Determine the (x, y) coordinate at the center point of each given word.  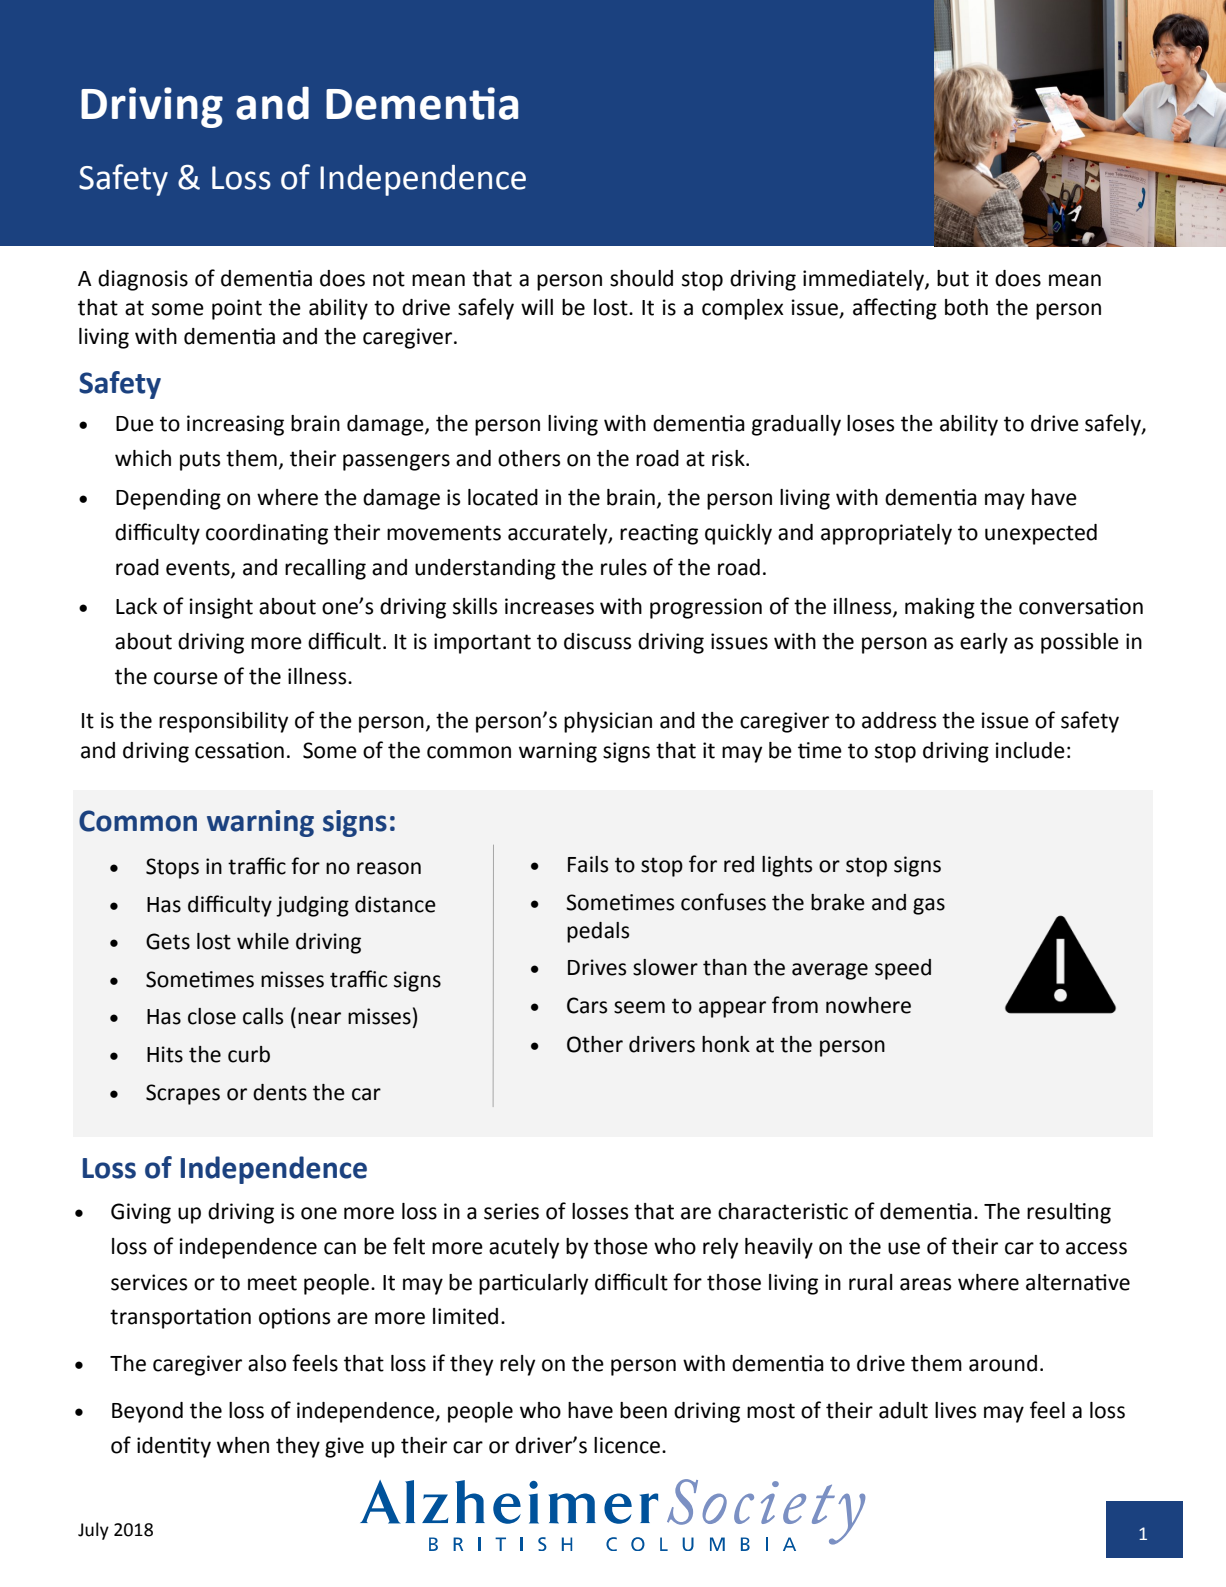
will (537, 307)
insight (221, 608)
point (237, 309)
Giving (141, 1213)
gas (929, 906)
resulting (1069, 1213)
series (511, 1211)
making (940, 608)
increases (549, 606)
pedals (598, 932)
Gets (168, 941)
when (243, 1445)
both (966, 307)
